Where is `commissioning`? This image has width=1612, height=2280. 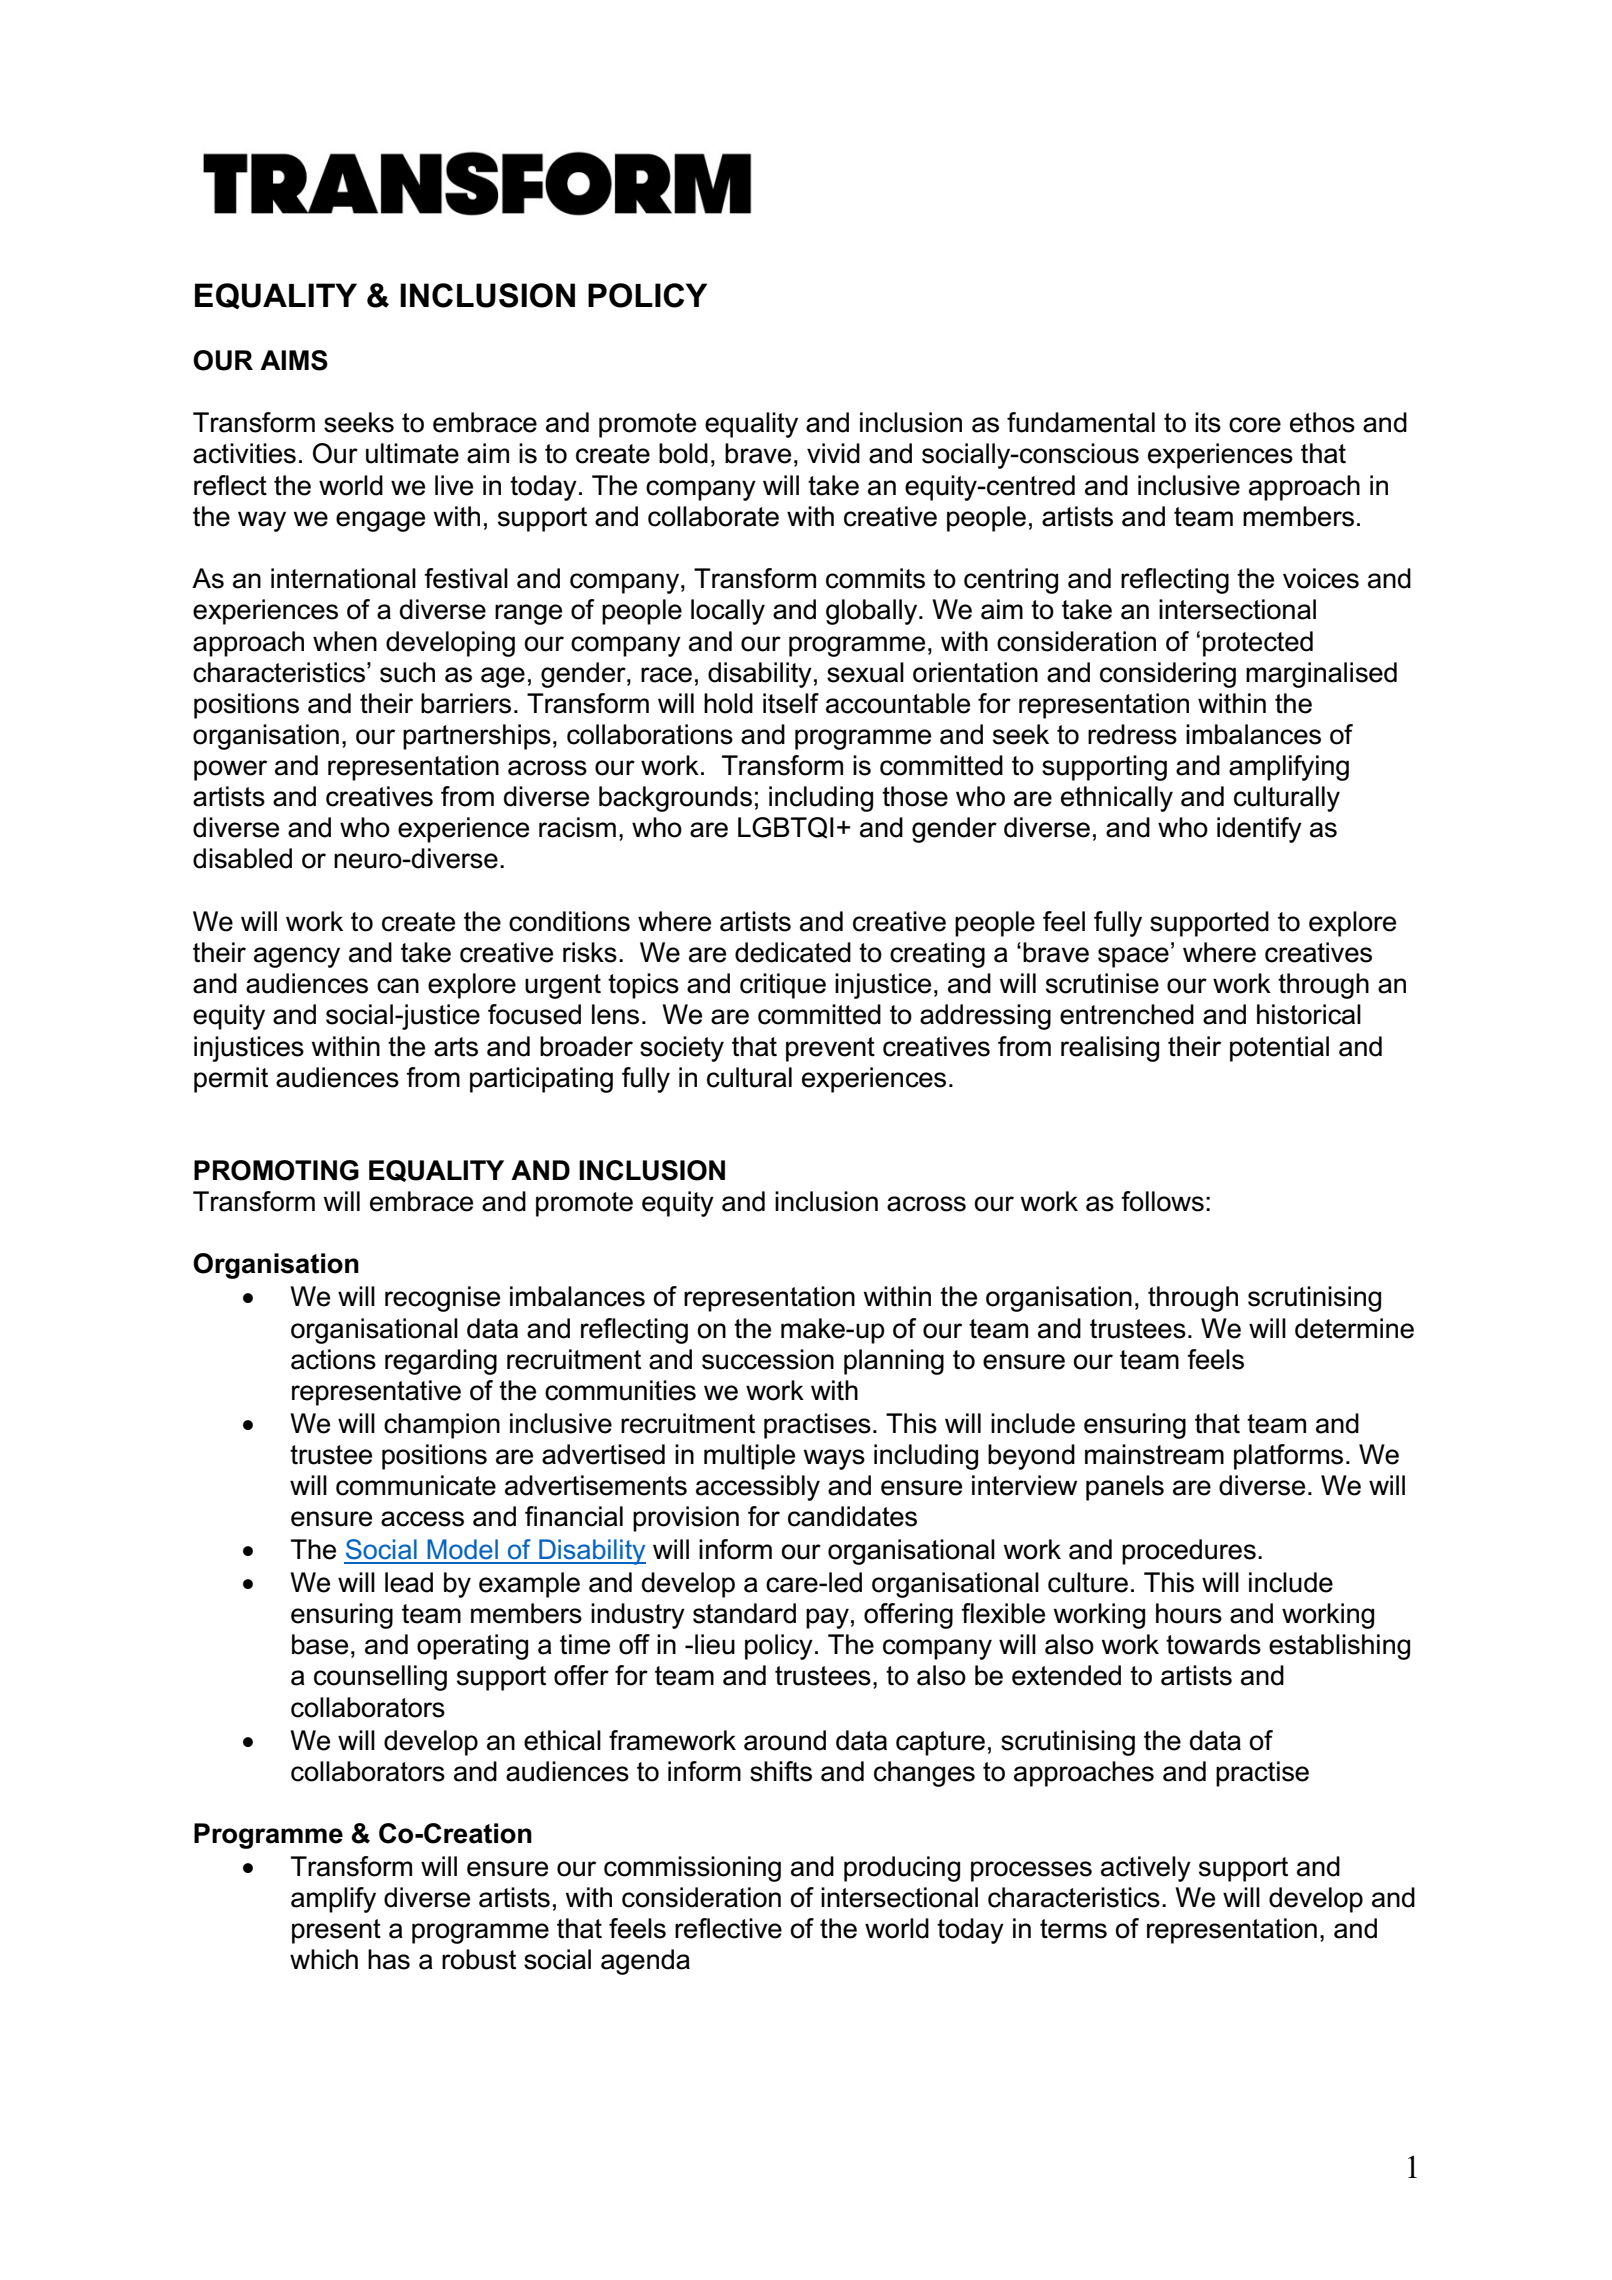 commissioning is located at coordinates (692, 1869).
